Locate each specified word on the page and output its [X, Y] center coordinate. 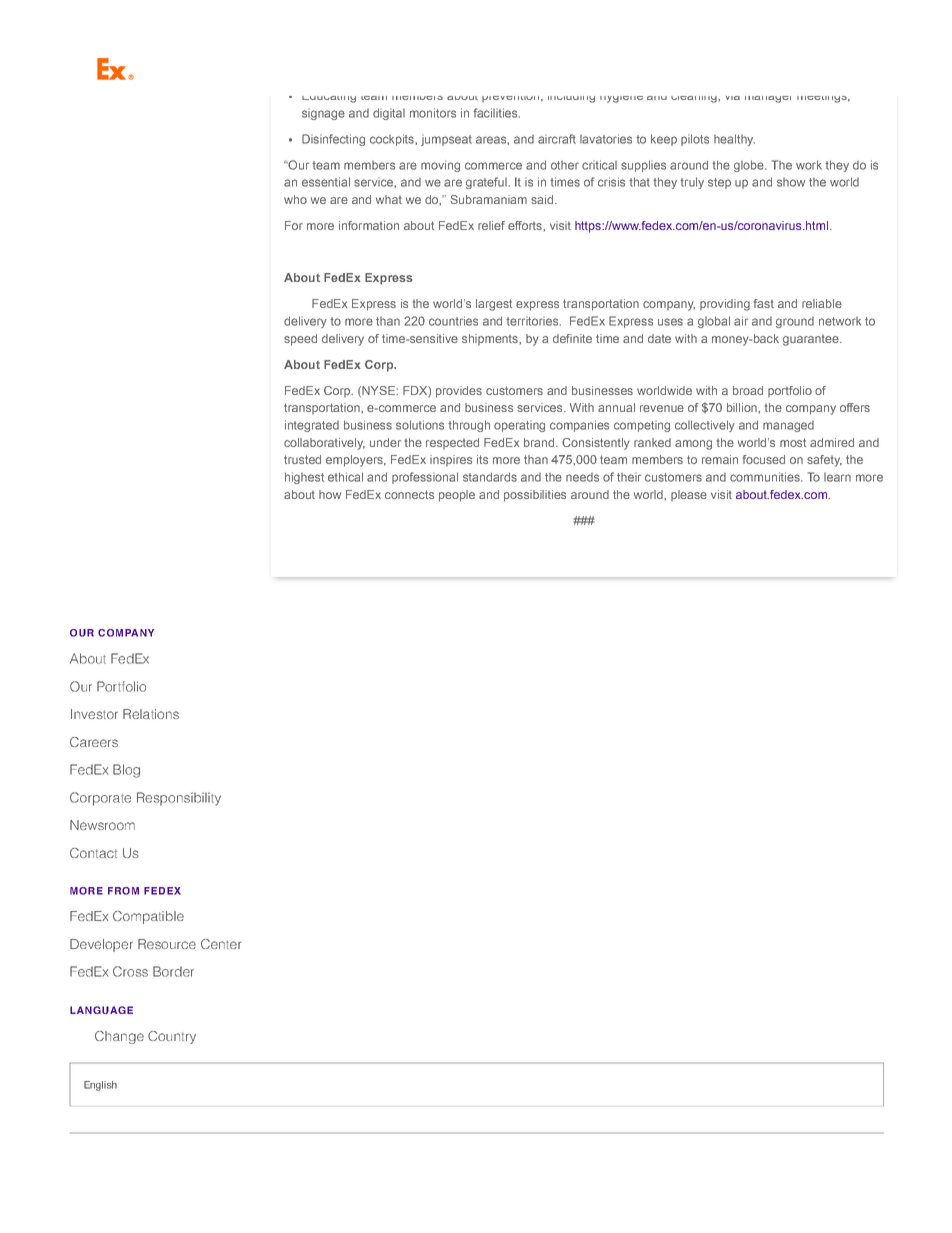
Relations [151, 714]
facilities [496, 113]
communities [766, 477]
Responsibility [179, 799]
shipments [491, 339]
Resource [167, 944]
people [457, 496]
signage [323, 114]
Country [172, 1037]
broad [748, 390]
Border [173, 971]
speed [300, 340]
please [689, 495]
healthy [734, 140]
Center [221, 944]
